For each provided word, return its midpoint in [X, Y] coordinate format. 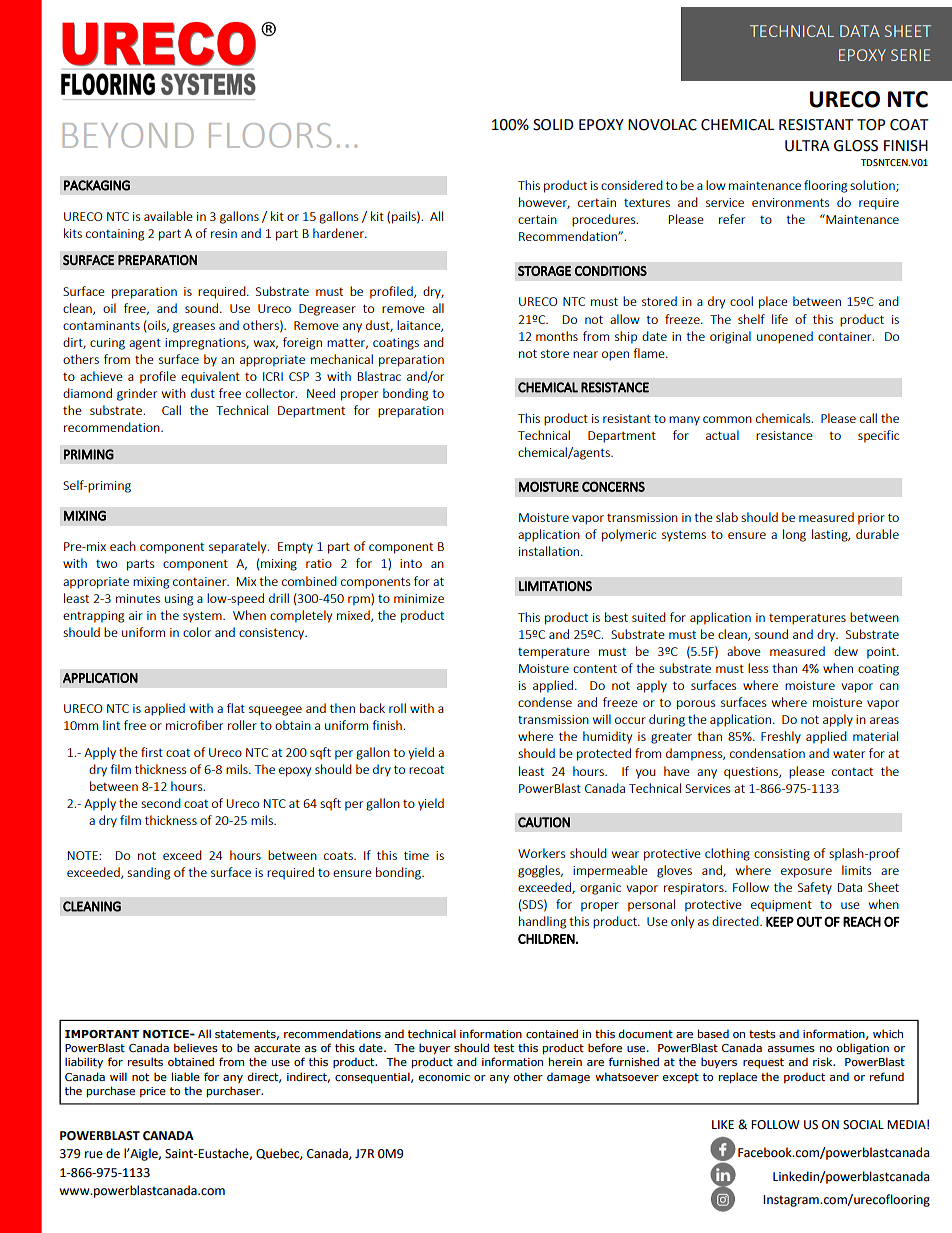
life [780, 319]
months [557, 336]
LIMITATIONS [555, 586]
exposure [806, 873]
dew [846, 651]
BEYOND [128, 135]
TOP [871, 125]
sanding [148, 873]
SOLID [553, 125]
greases [194, 328]
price [153, 1092]
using [179, 600]
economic [444, 1077]
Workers [541, 853]
